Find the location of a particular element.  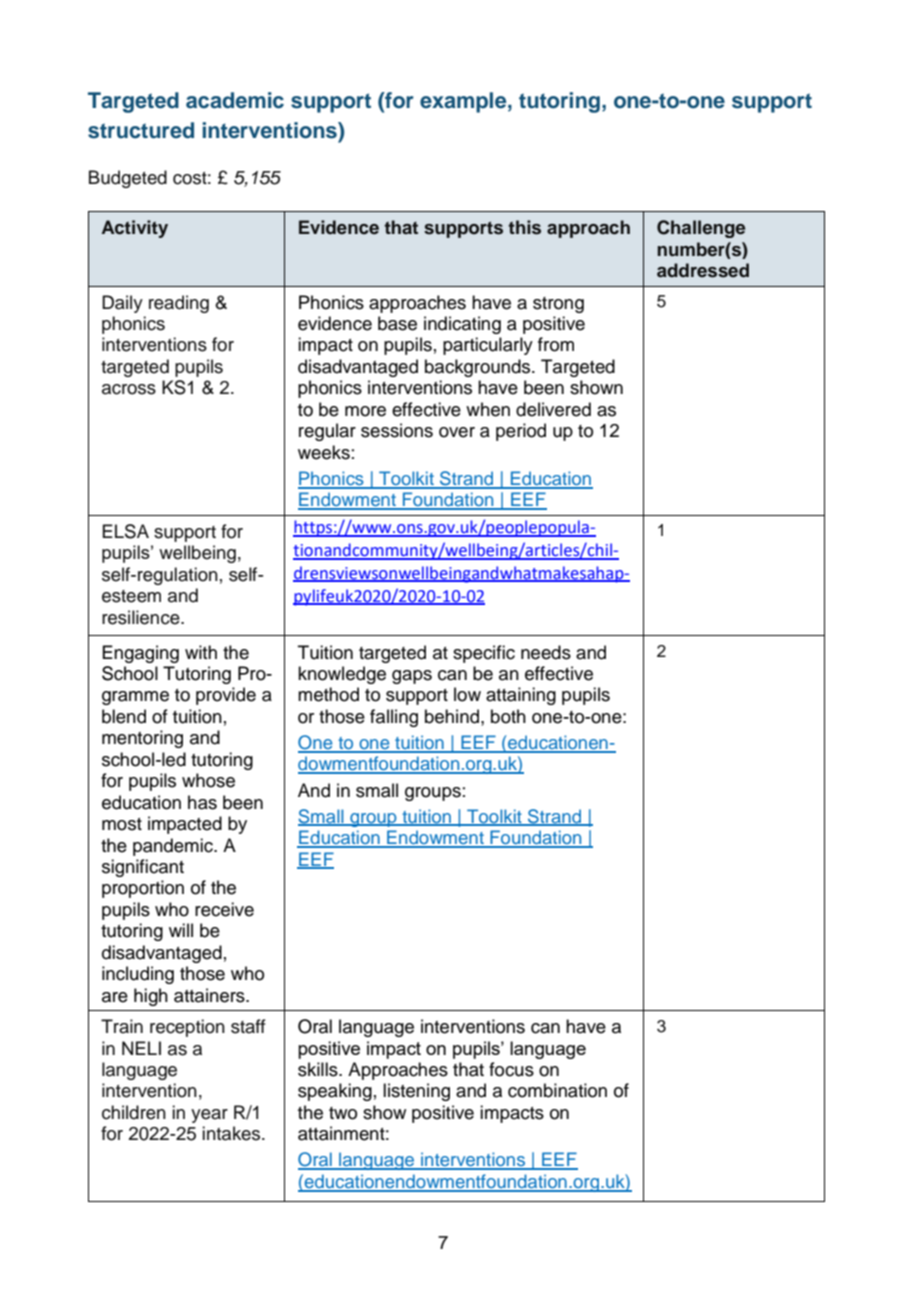

base is located at coordinates (397, 323).
